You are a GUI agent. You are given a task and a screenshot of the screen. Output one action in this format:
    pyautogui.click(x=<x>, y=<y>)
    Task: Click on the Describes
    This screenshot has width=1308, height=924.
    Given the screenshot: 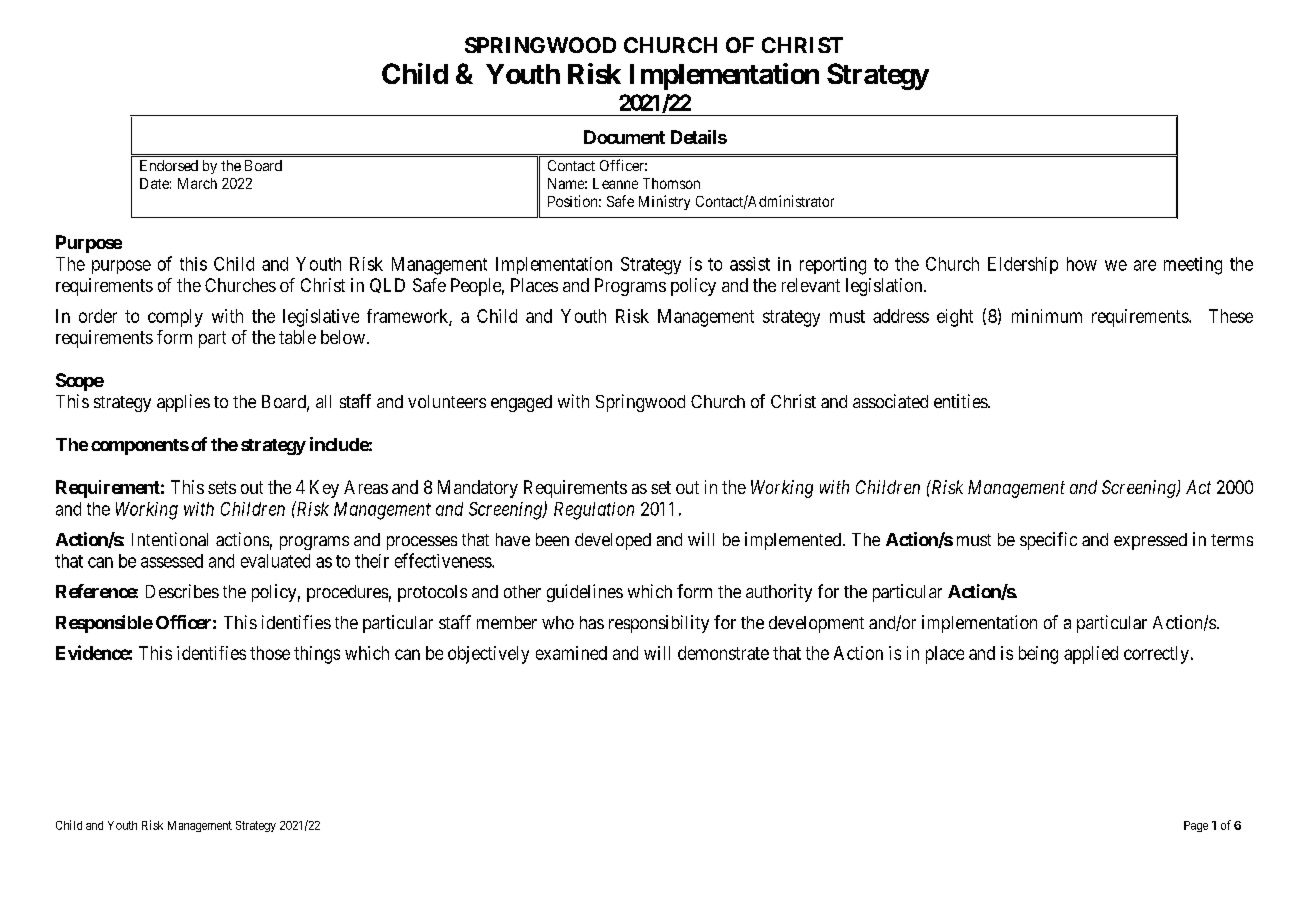 What is the action you would take?
    pyautogui.click(x=182, y=591)
